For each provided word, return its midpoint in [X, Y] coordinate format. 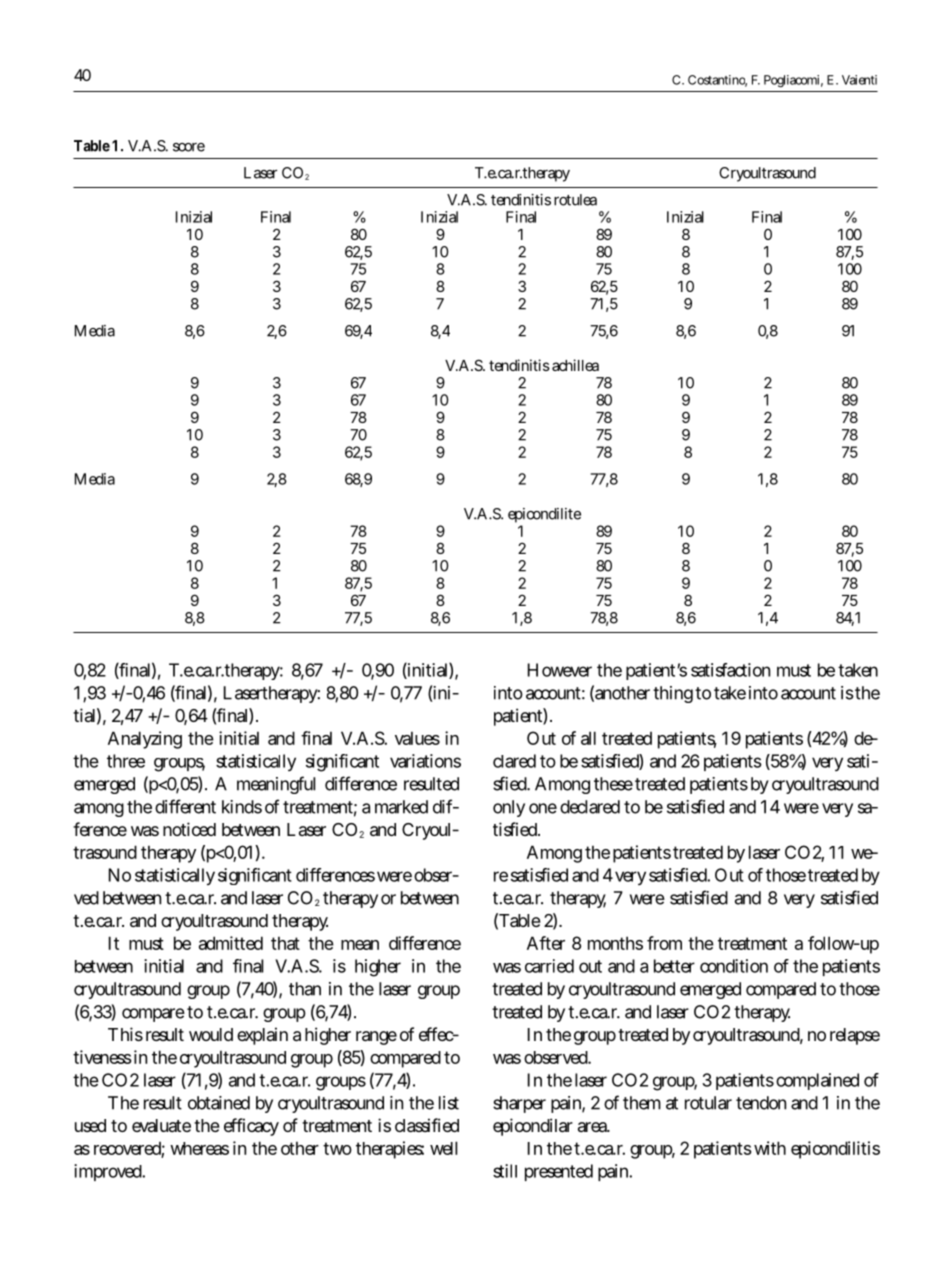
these [613, 784]
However [560, 670]
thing [673, 694]
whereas [199, 1148]
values [417, 738]
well [443, 1148]
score [189, 147]
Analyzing [145, 740]
